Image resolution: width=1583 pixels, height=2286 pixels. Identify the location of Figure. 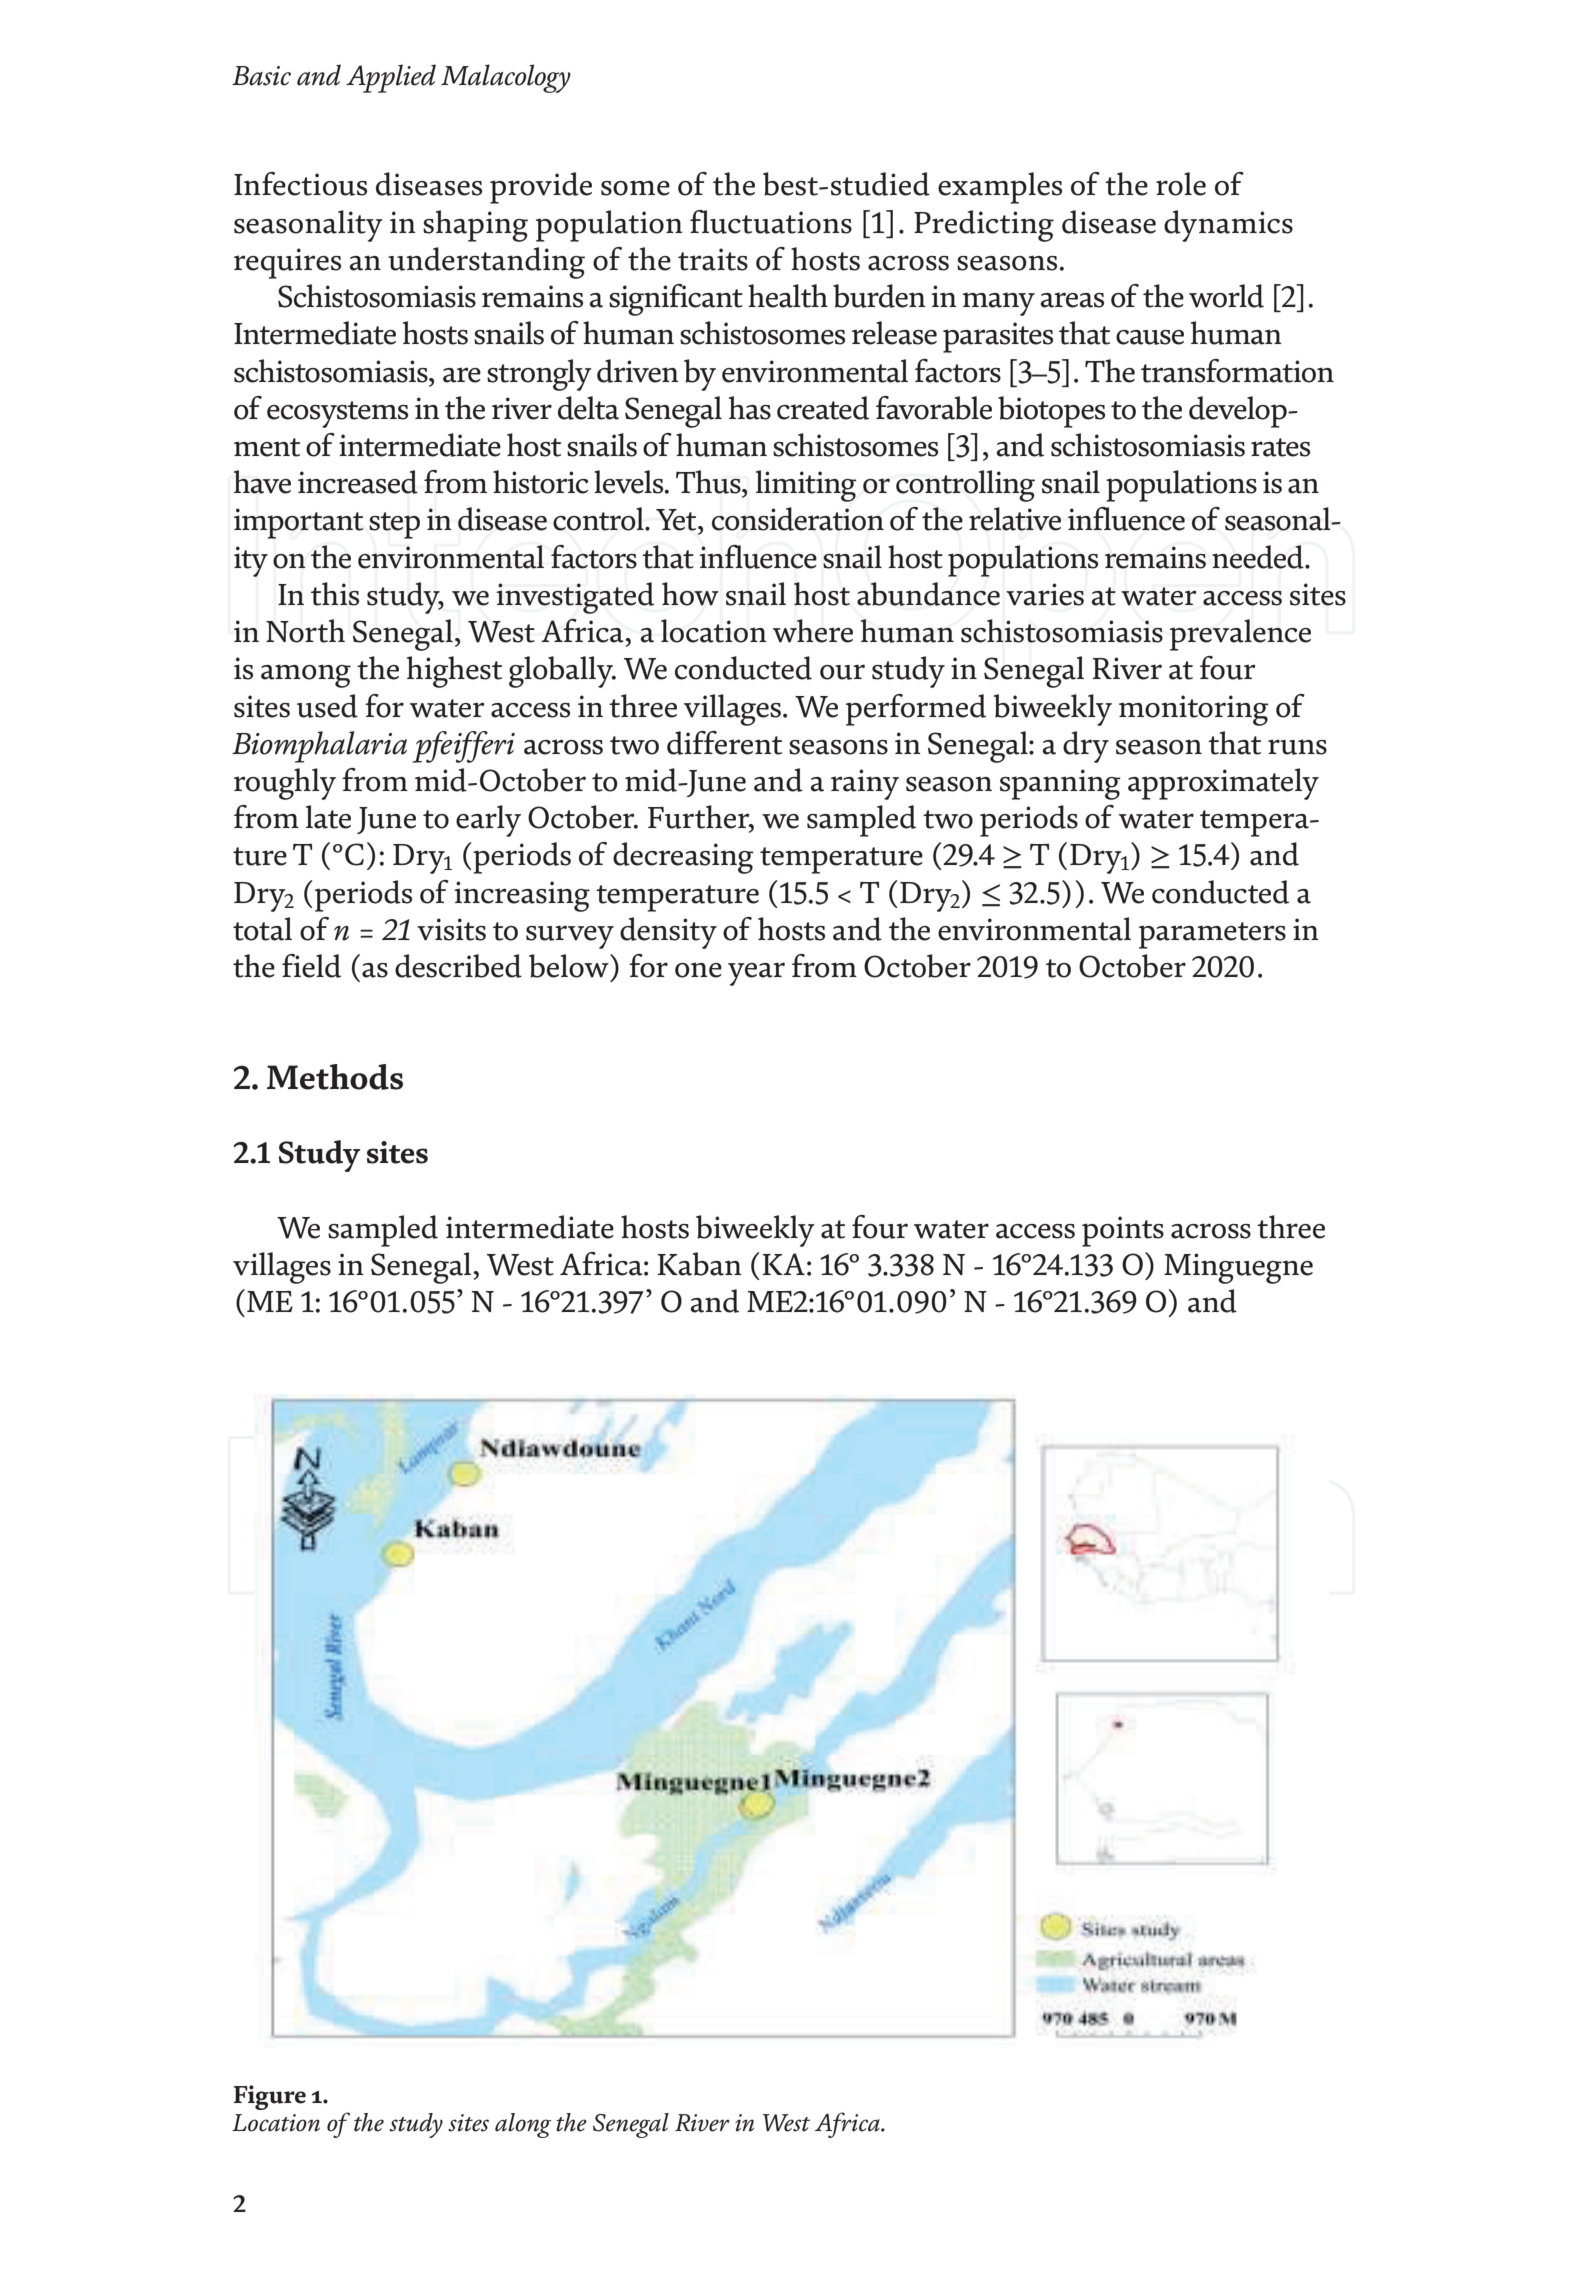
(270, 2097).
